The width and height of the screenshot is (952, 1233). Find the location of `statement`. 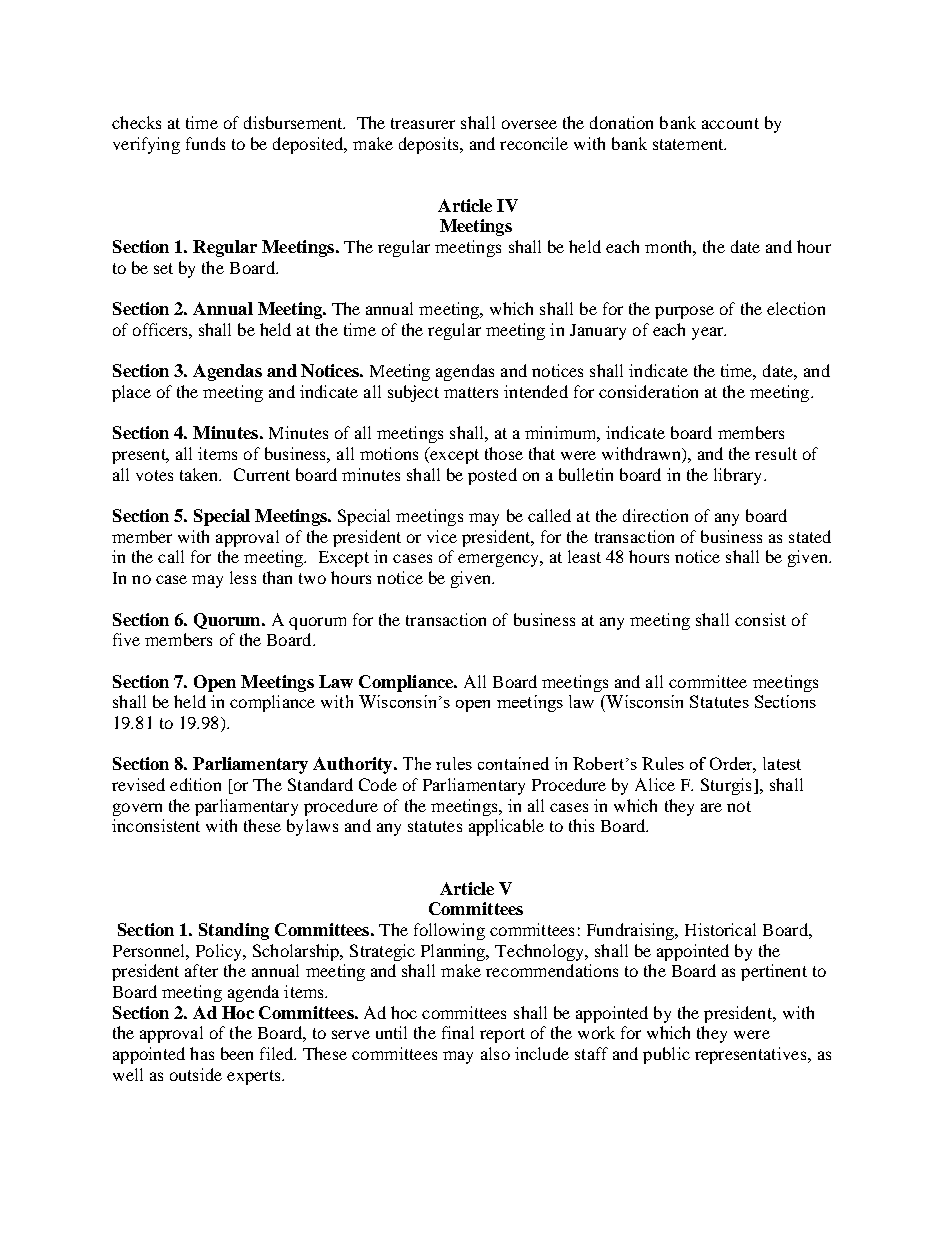

statement is located at coordinates (689, 144).
